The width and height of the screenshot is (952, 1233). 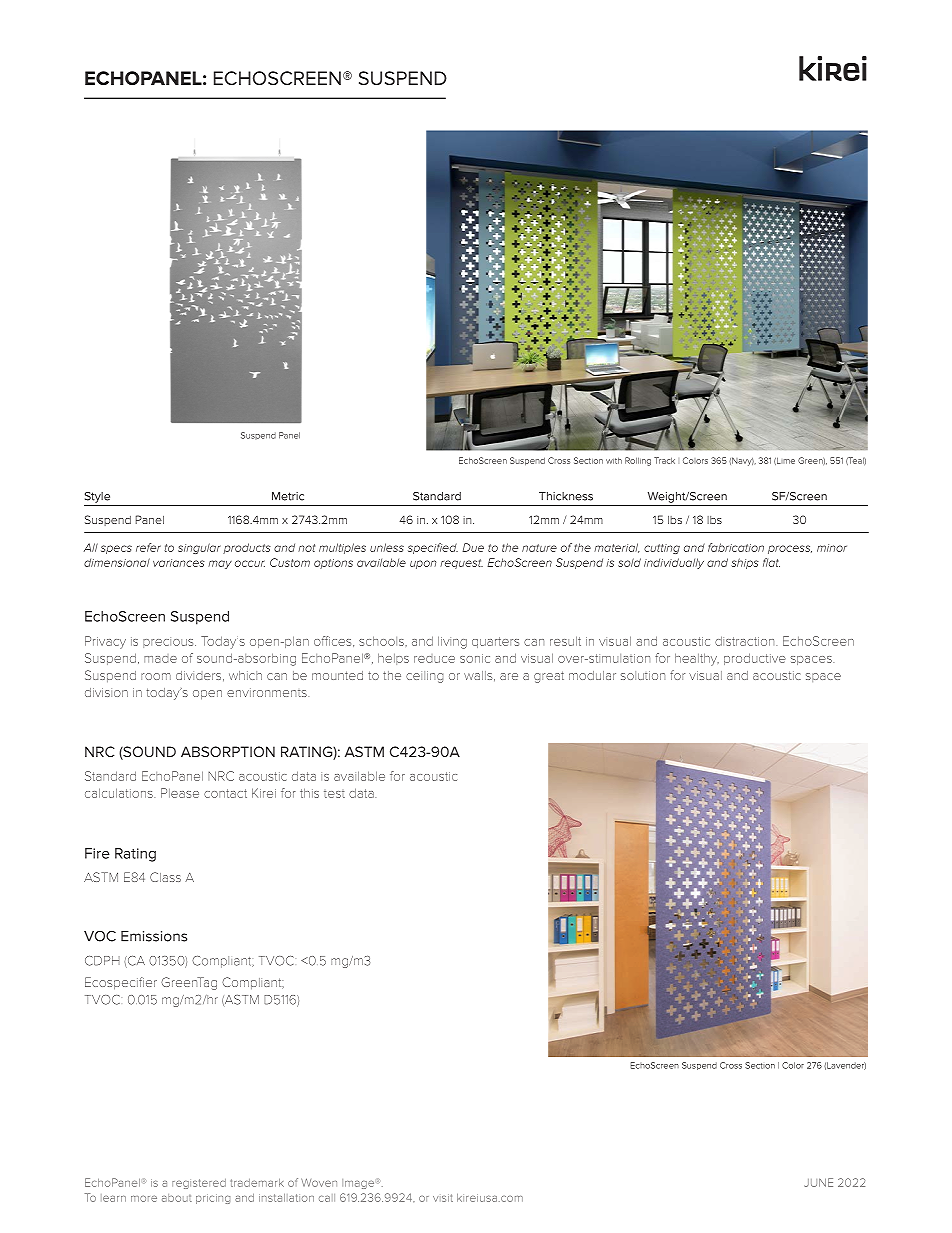 I want to click on registered, so click(x=199, y=1184).
